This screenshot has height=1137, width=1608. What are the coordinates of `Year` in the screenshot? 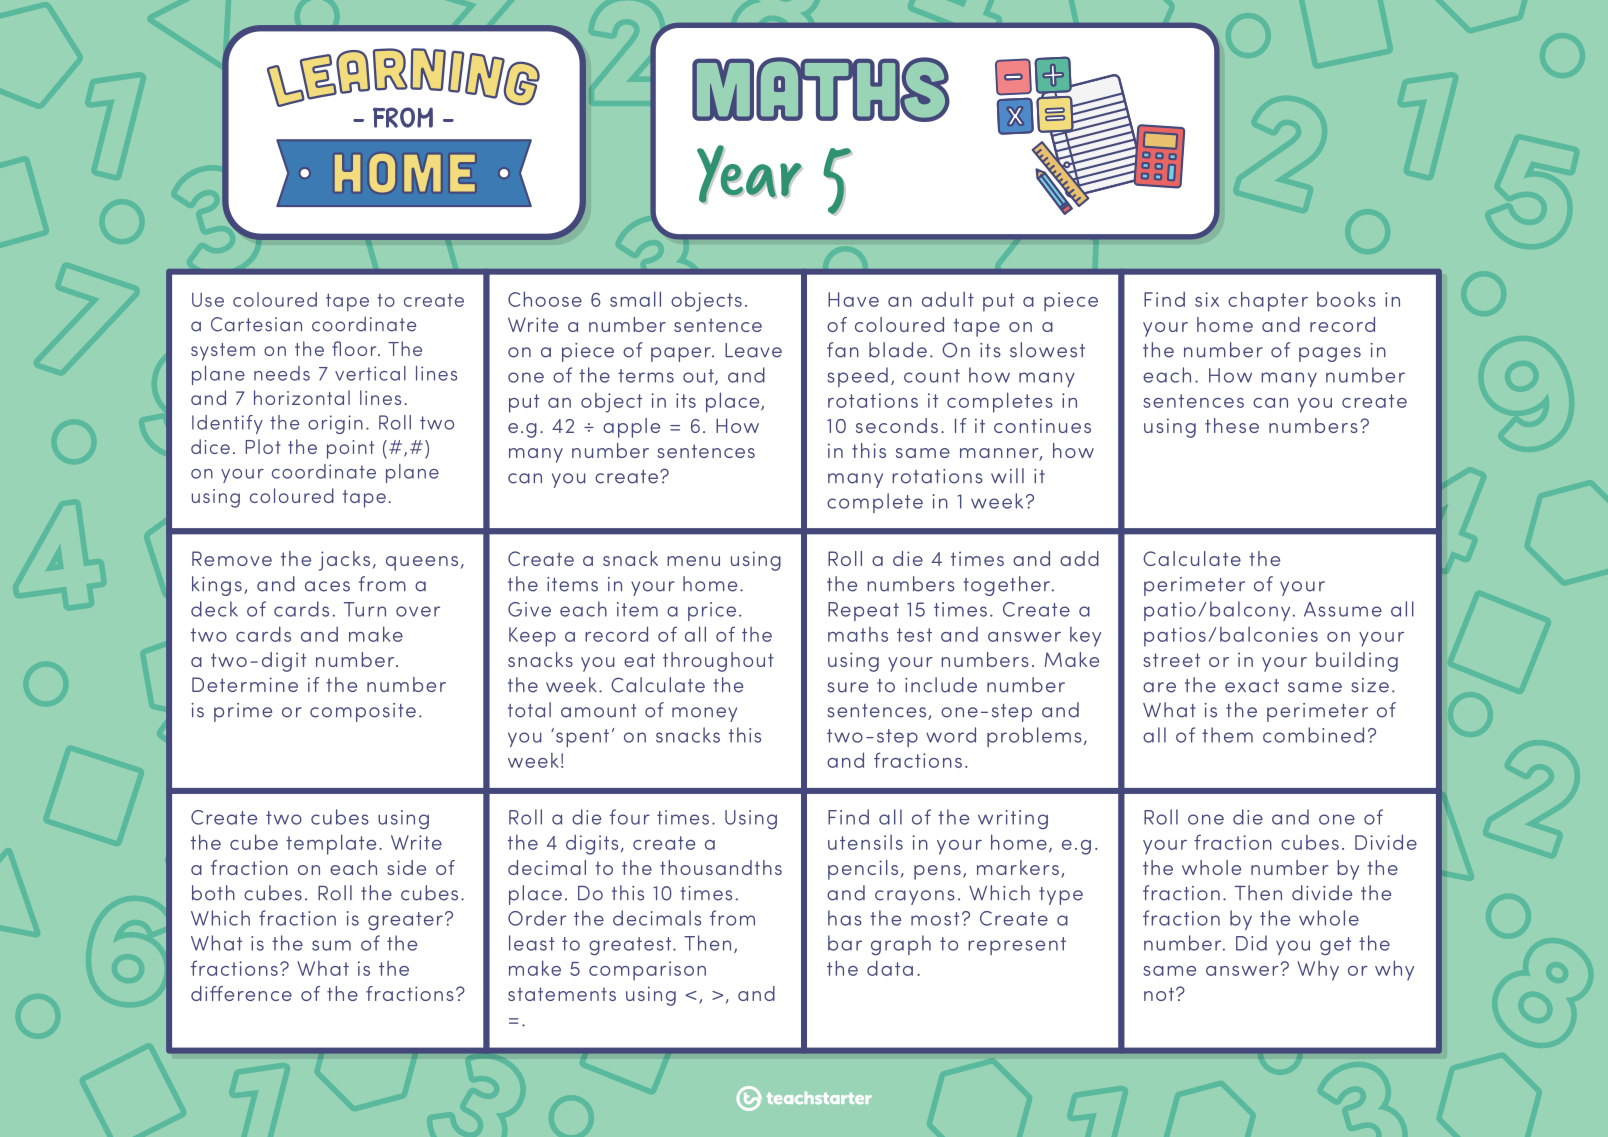 It's located at (750, 174).
